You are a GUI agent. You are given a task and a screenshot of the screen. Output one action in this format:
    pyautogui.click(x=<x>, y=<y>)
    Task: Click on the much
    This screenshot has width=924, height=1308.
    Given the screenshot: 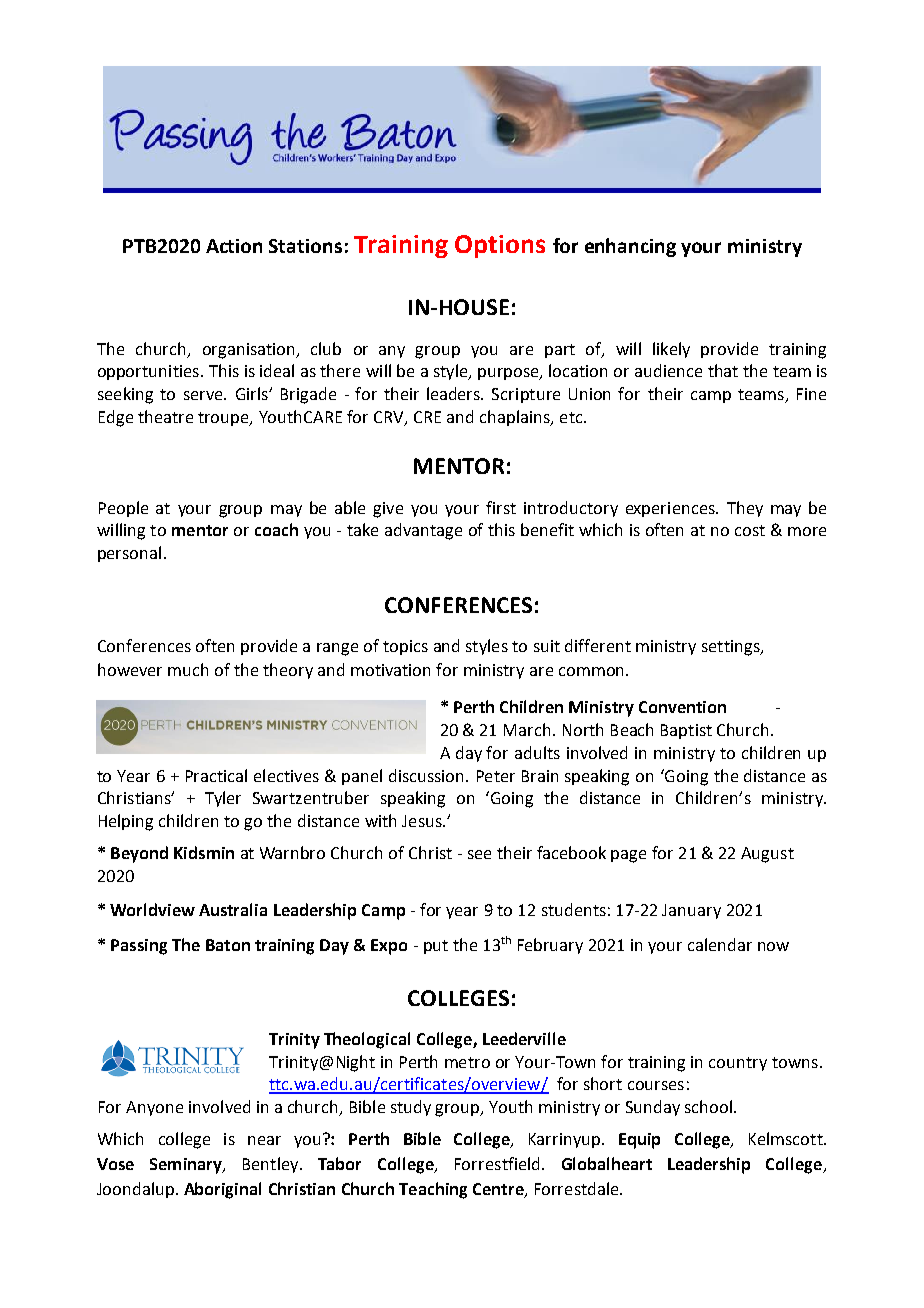 What is the action you would take?
    pyautogui.click(x=188, y=669)
